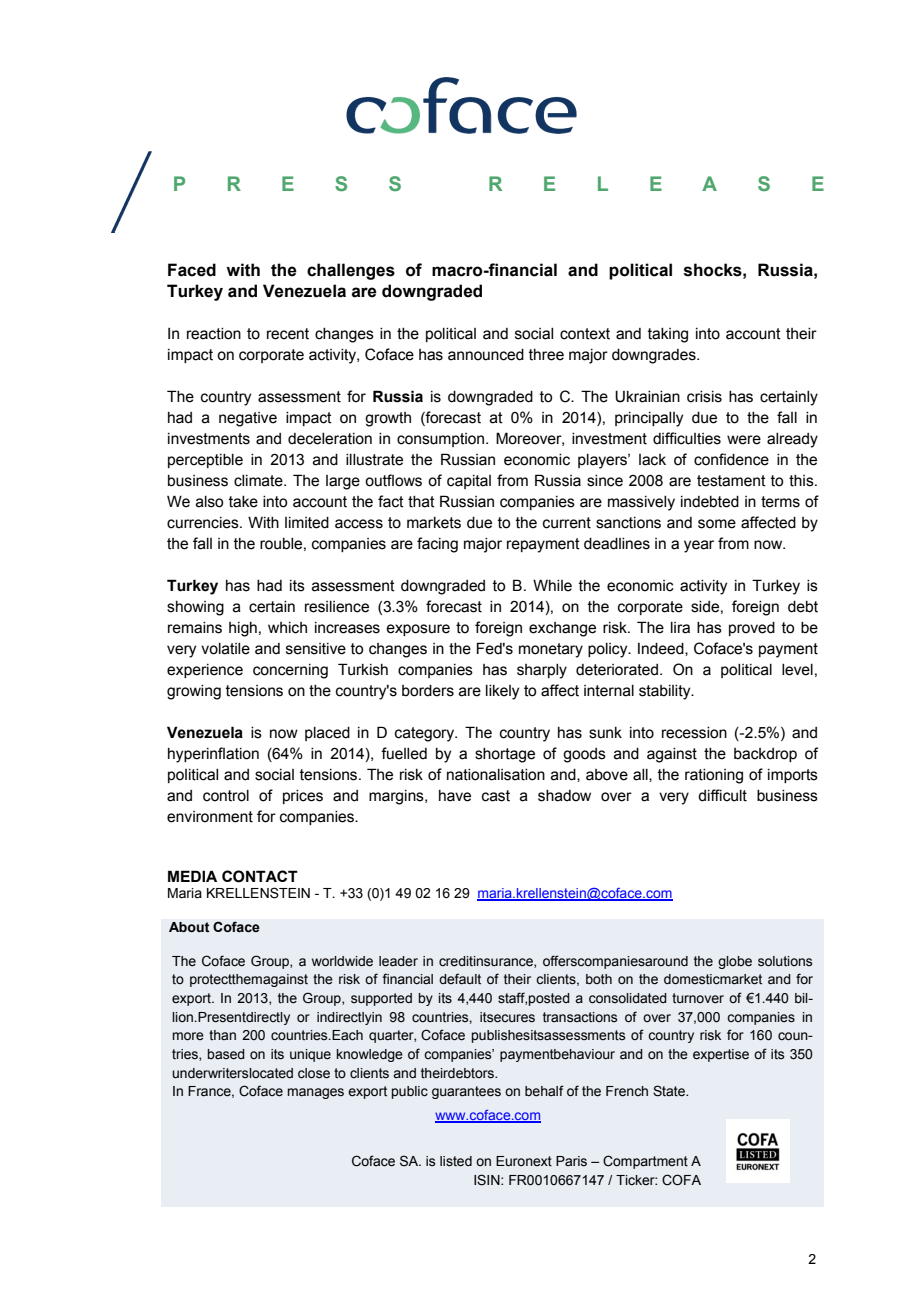 The image size is (924, 1308). What do you see at coordinates (316, 1093) in the screenshot?
I see `manages` at bounding box center [316, 1093].
